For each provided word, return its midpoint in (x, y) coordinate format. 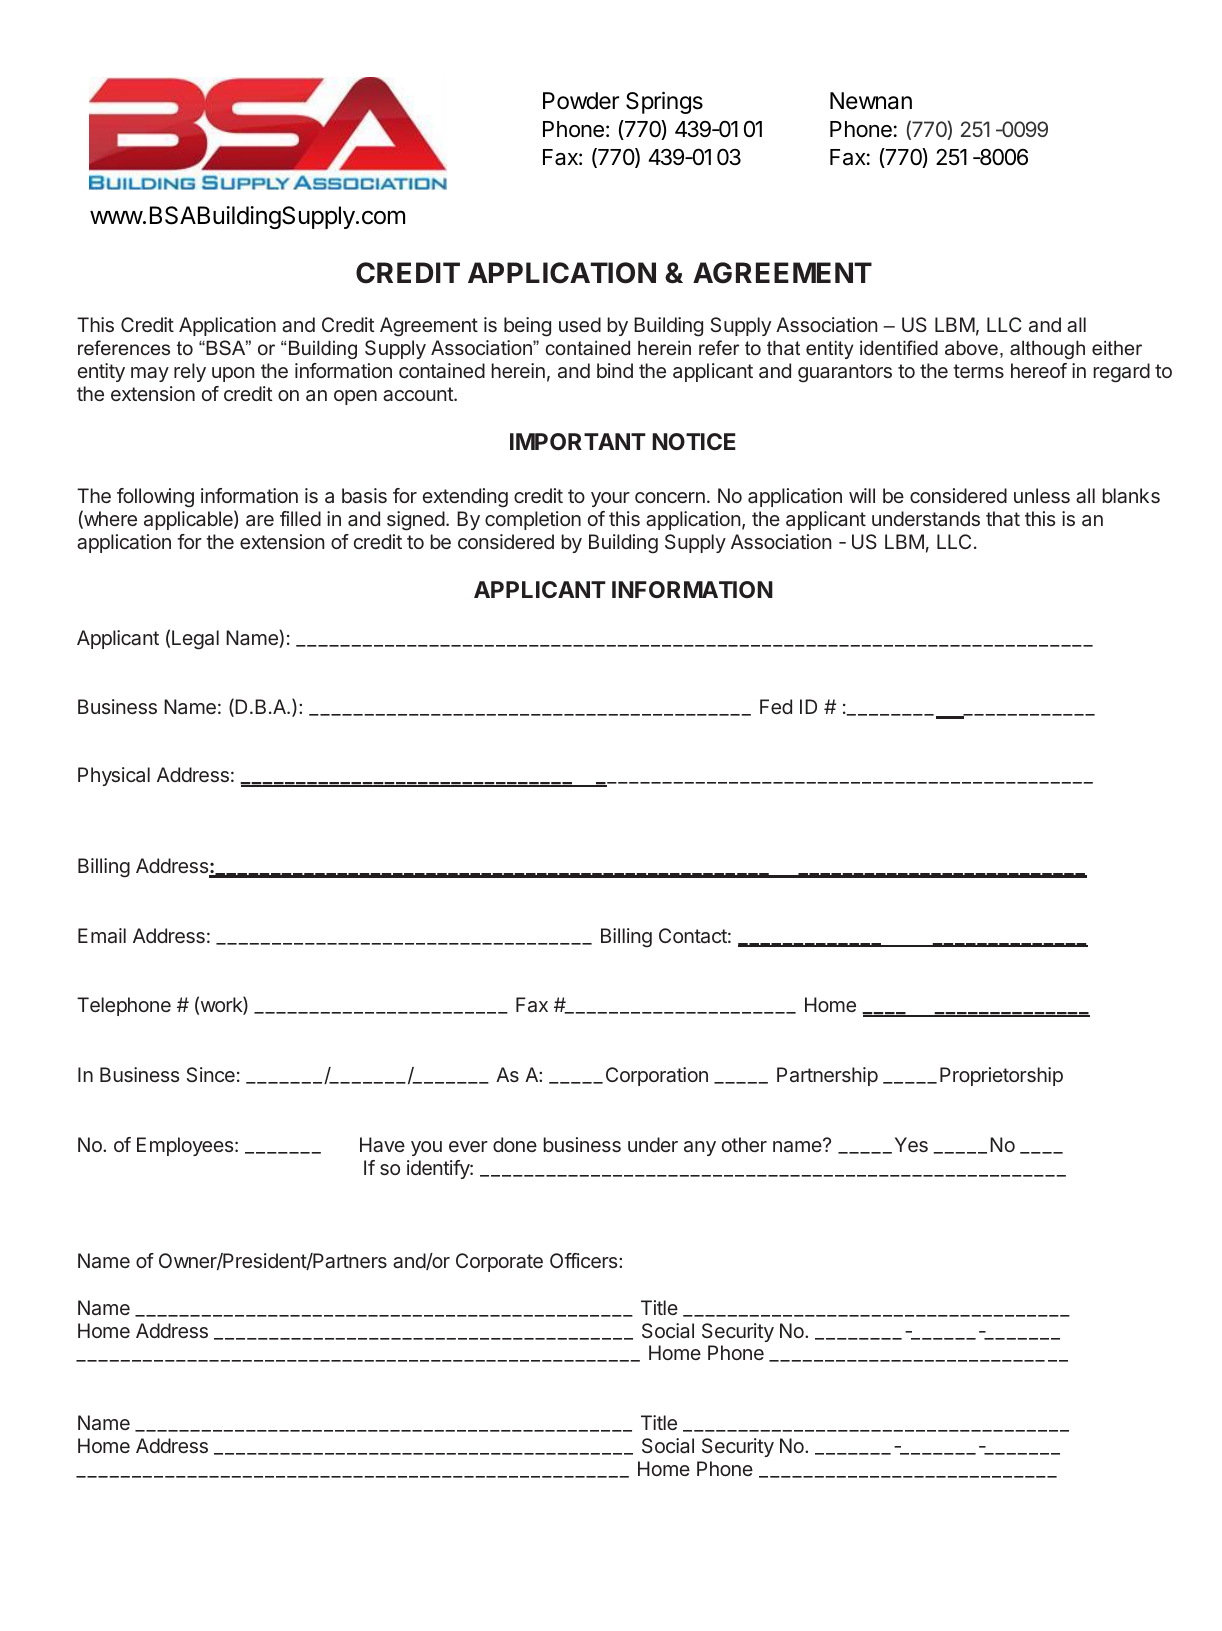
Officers (585, 1260)
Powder (581, 101)
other (744, 1144)
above (971, 347)
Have (382, 1144)
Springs (664, 103)
